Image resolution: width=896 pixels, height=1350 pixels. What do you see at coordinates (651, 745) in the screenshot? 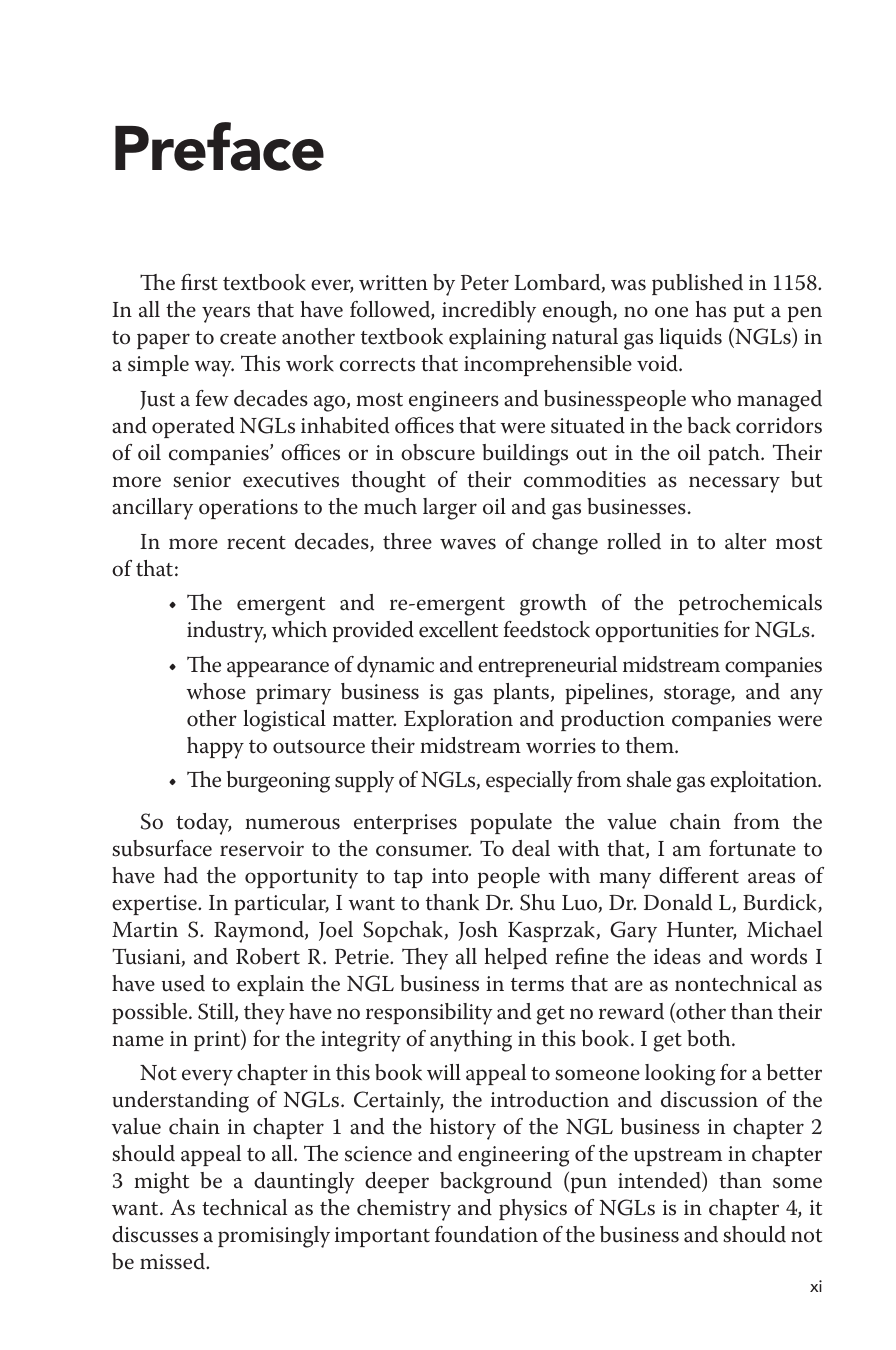
I see `them` at bounding box center [651, 745].
